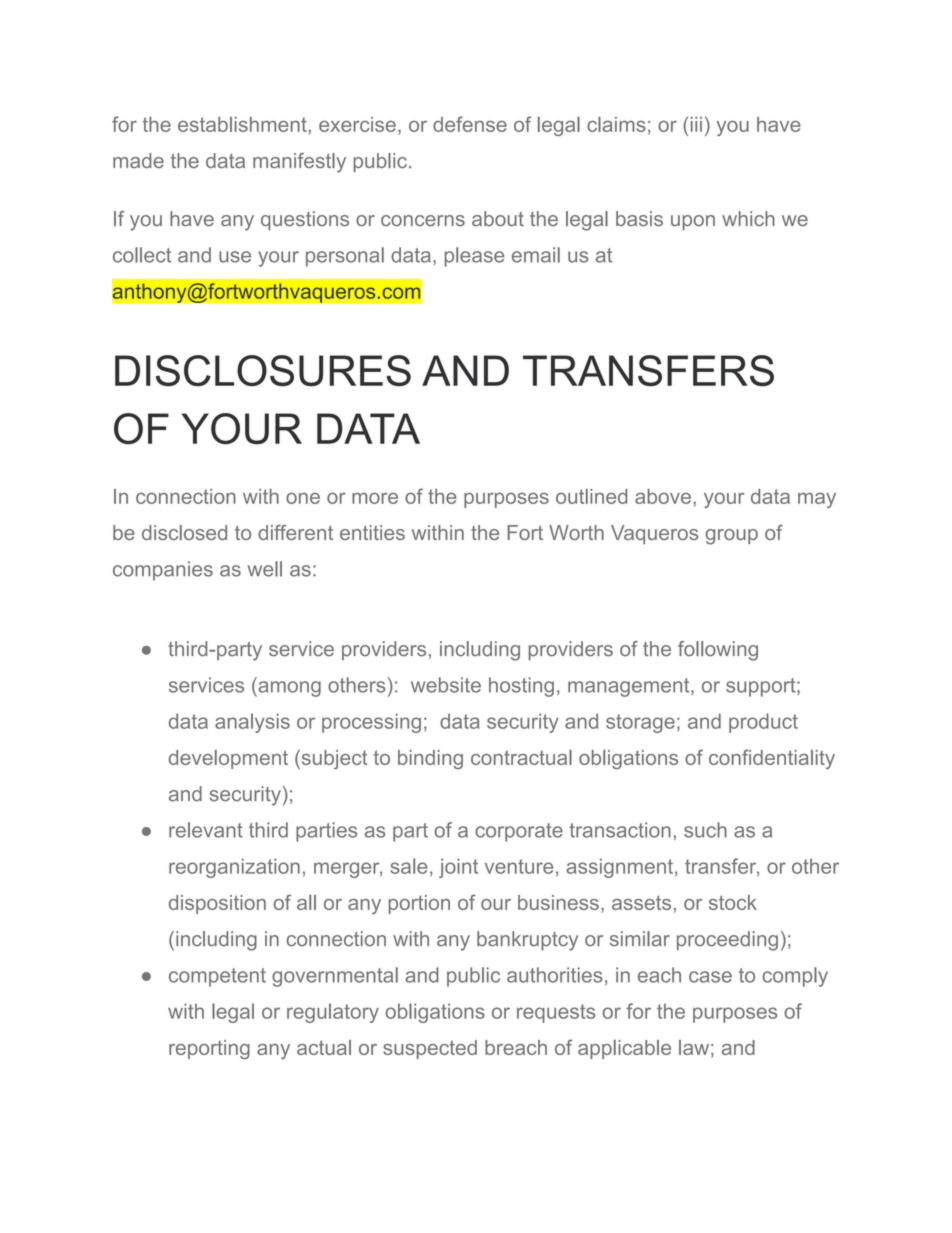 The height and width of the image is (1233, 952). Describe the element at coordinates (252, 723) in the image. I see `analysis` at that location.
